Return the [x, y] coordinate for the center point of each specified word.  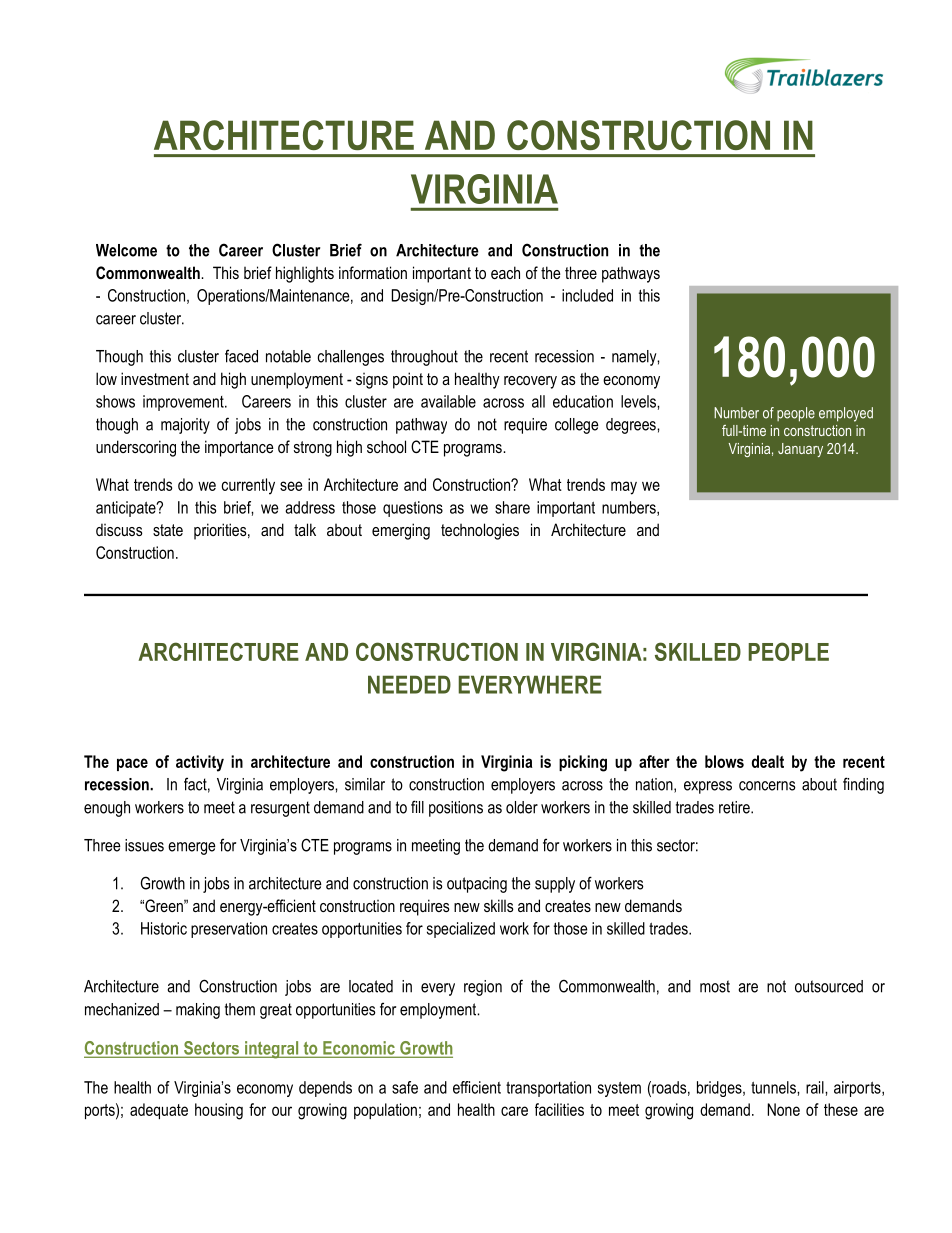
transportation [548, 1089]
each [505, 272]
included [587, 295]
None [783, 1109]
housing [219, 1111]
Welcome [126, 250]
